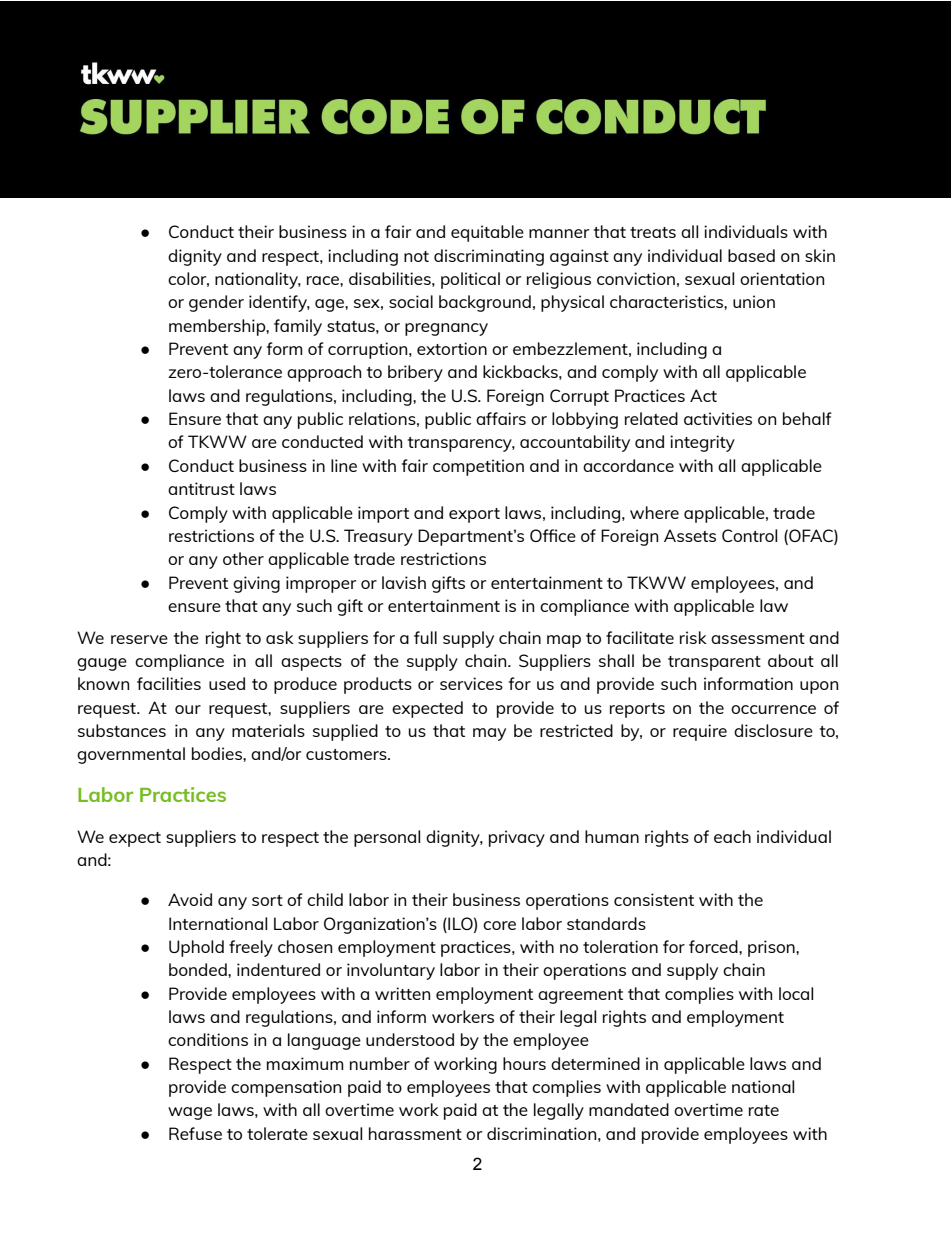 This screenshot has width=952, height=1233. I want to click on antitrust, so click(201, 488).
